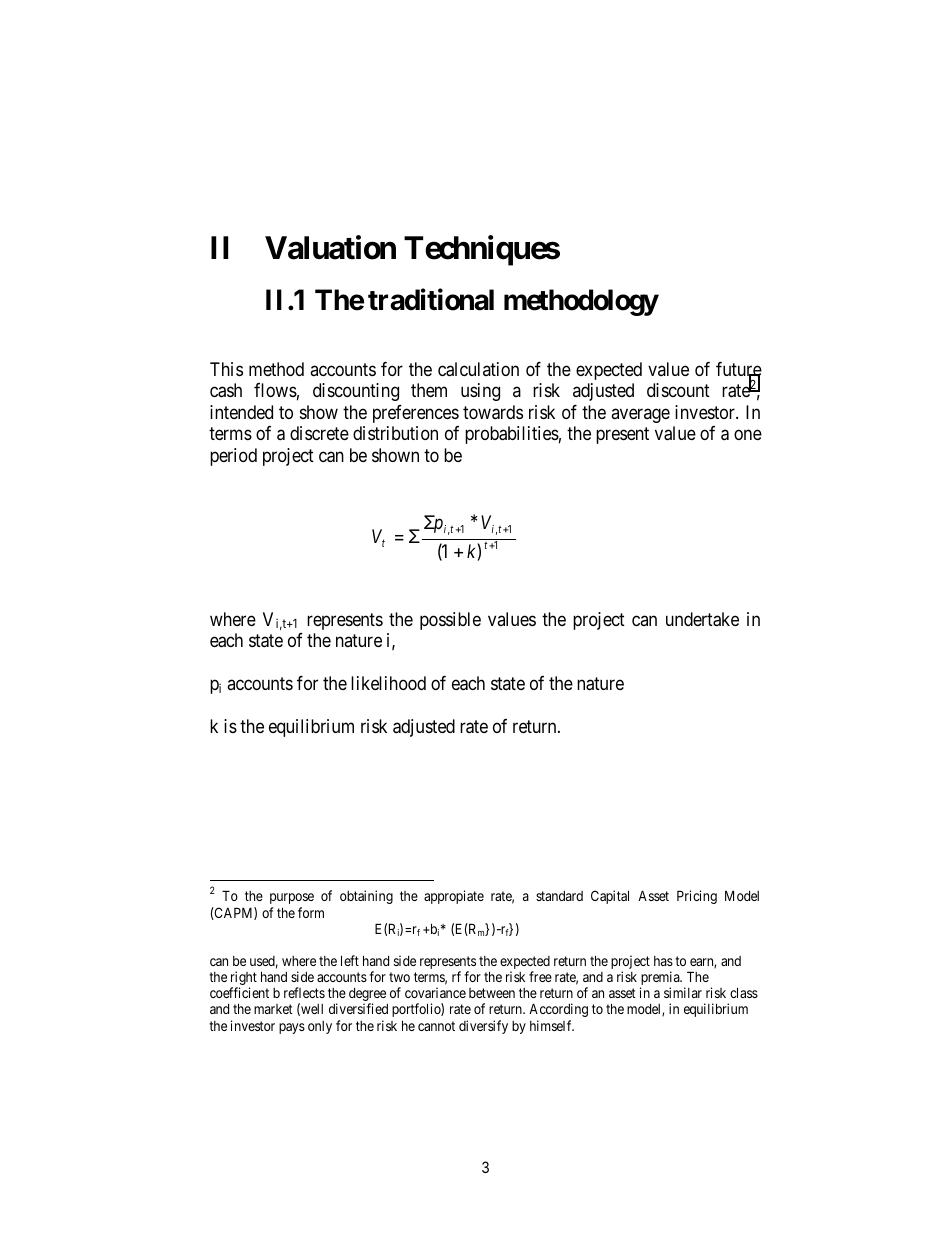 Image resolution: width=952 pixels, height=1233 pixels. I want to click on market, so click(273, 1009).
